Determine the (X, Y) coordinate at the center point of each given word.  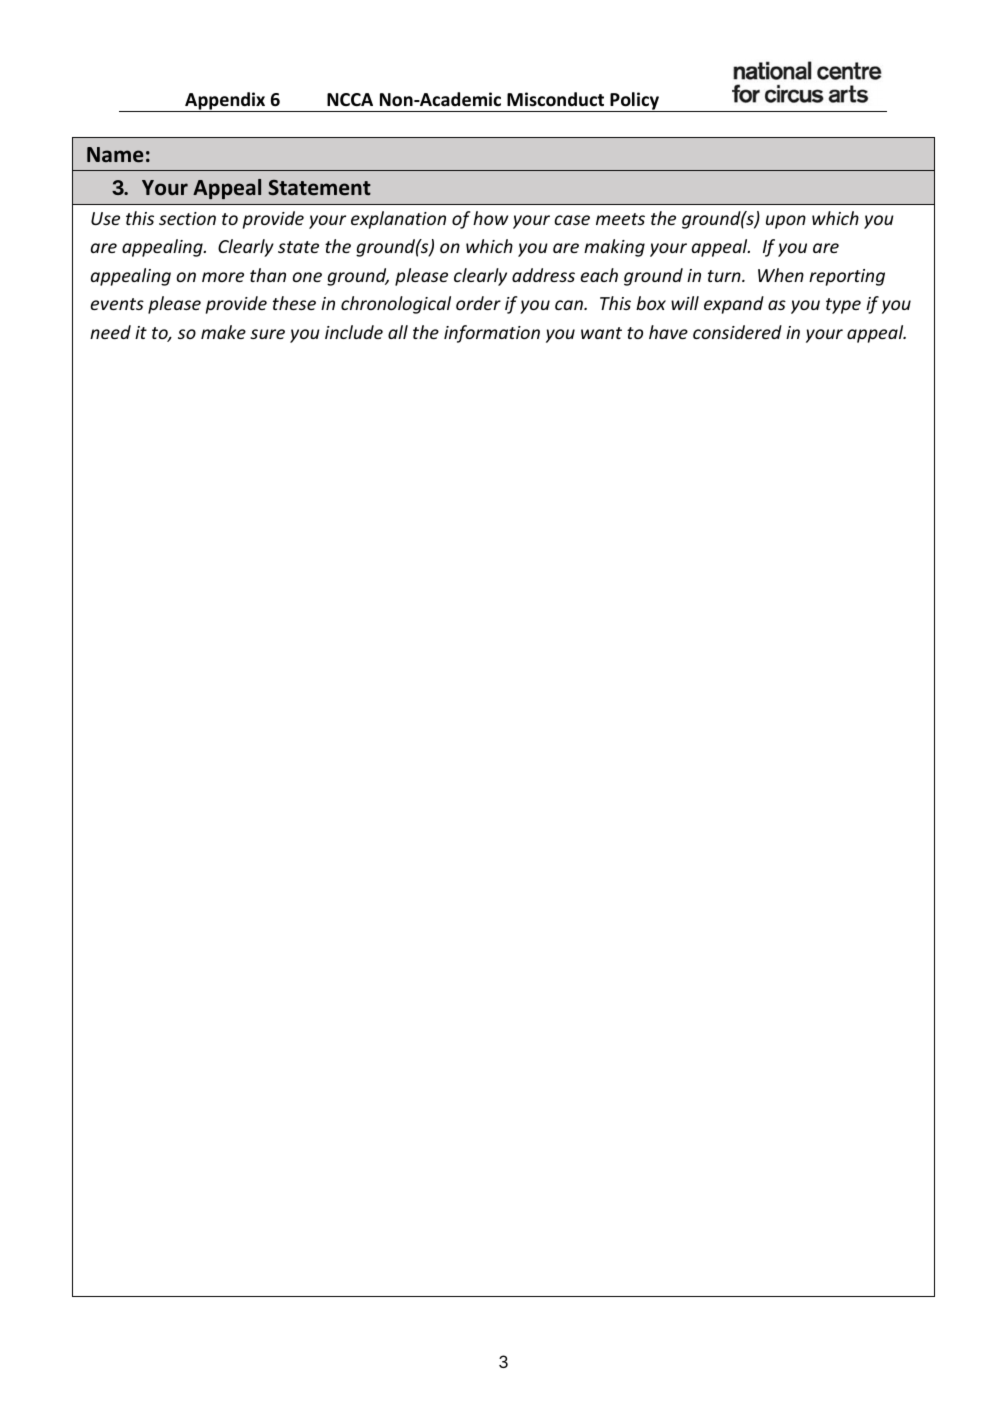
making (614, 248)
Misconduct (555, 99)
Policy (634, 102)
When (781, 275)
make (223, 332)
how (490, 218)
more (223, 277)
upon (786, 222)
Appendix (225, 102)
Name (115, 155)
